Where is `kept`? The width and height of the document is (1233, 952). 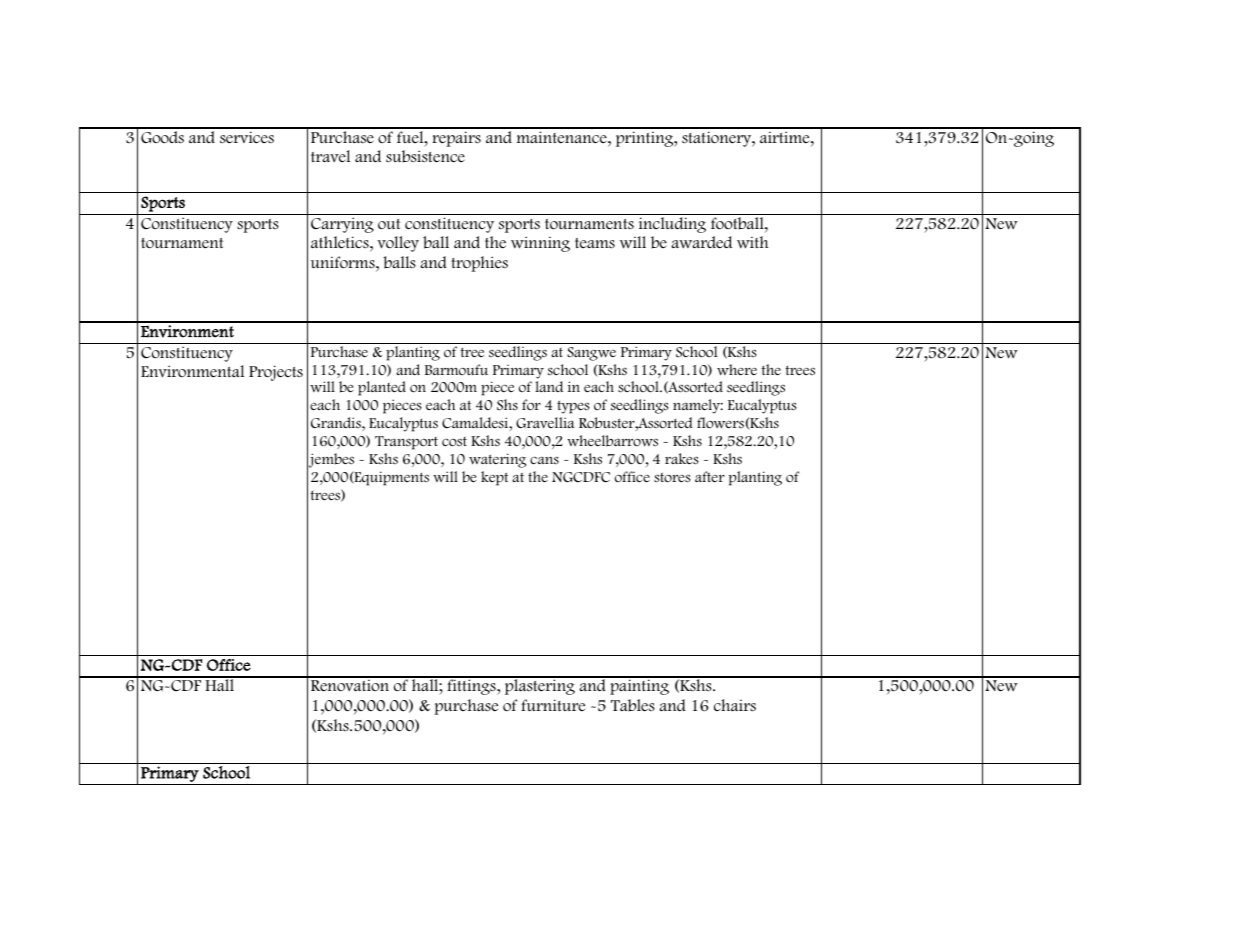
kept is located at coordinates (494, 478).
